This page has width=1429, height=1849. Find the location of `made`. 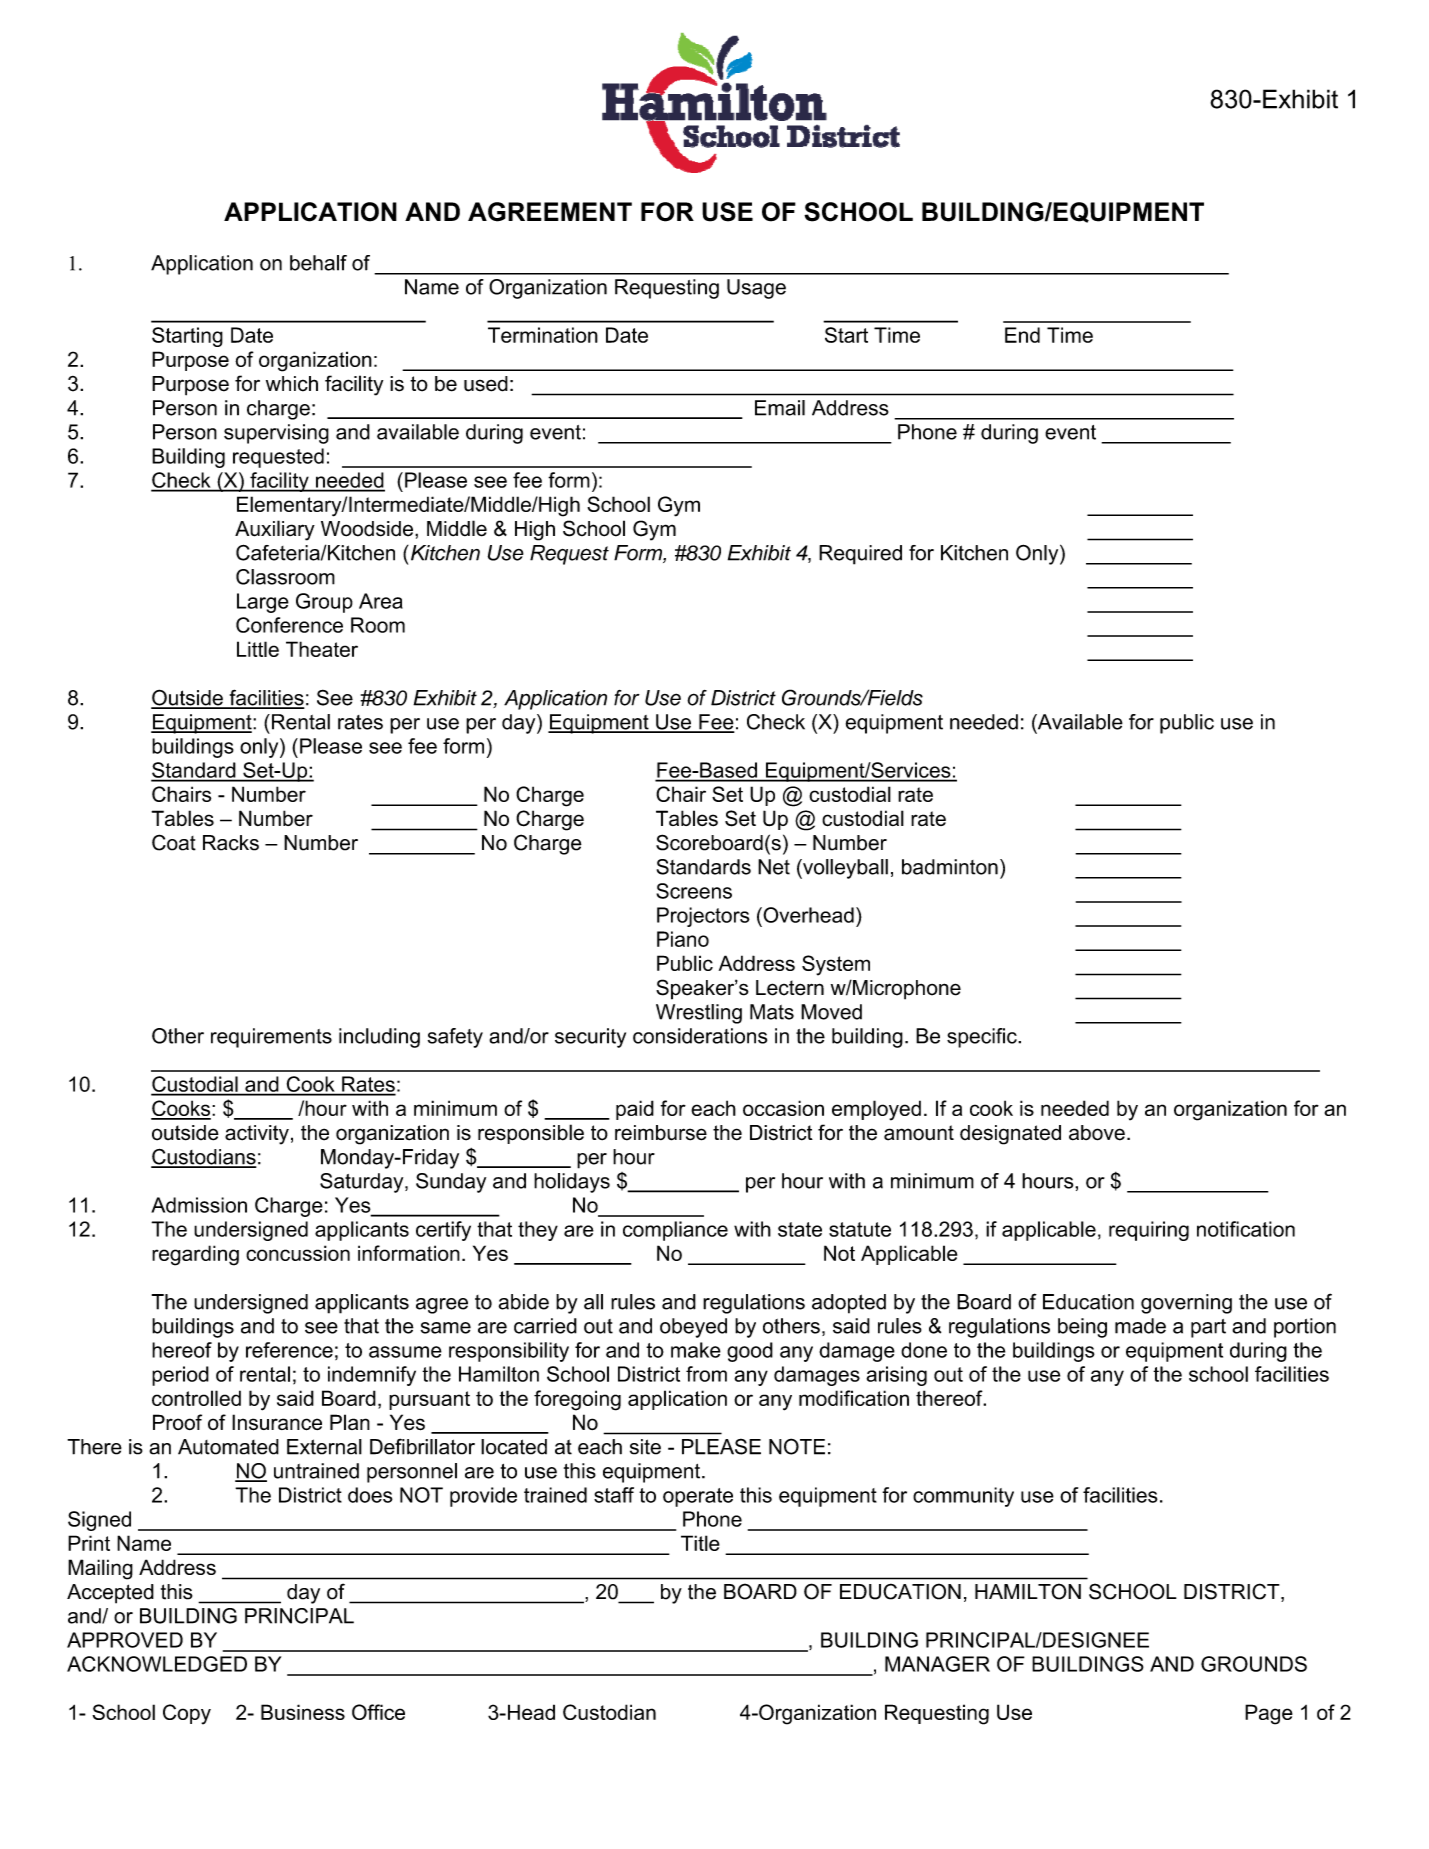

made is located at coordinates (1140, 1326).
